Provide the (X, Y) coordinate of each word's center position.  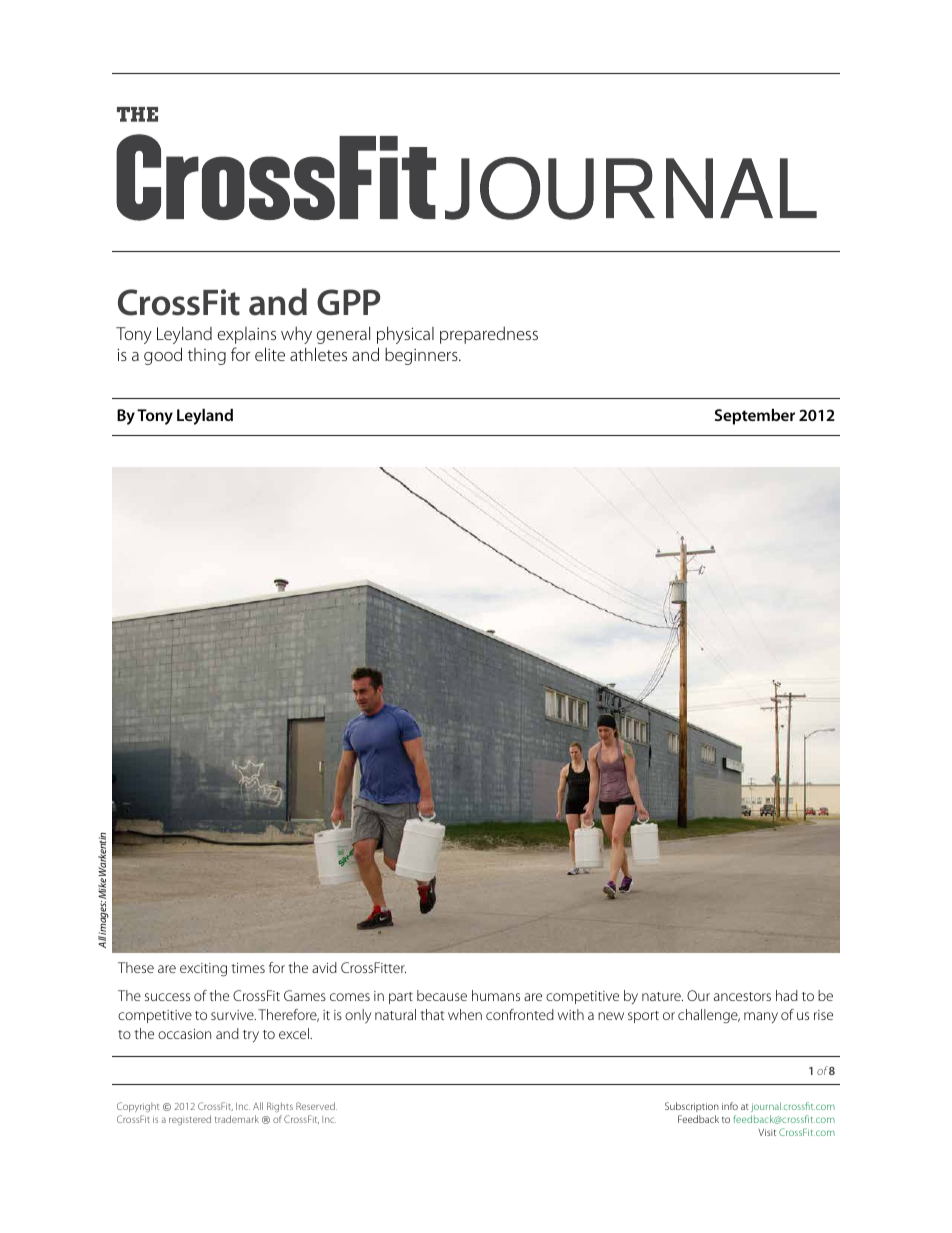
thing (207, 356)
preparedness (489, 335)
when (465, 1014)
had (787, 995)
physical (405, 335)
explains (246, 335)
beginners (422, 356)
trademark (237, 1119)
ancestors (742, 996)
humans (496, 995)
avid (324, 967)
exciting (203, 970)
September (755, 417)
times (248, 968)
